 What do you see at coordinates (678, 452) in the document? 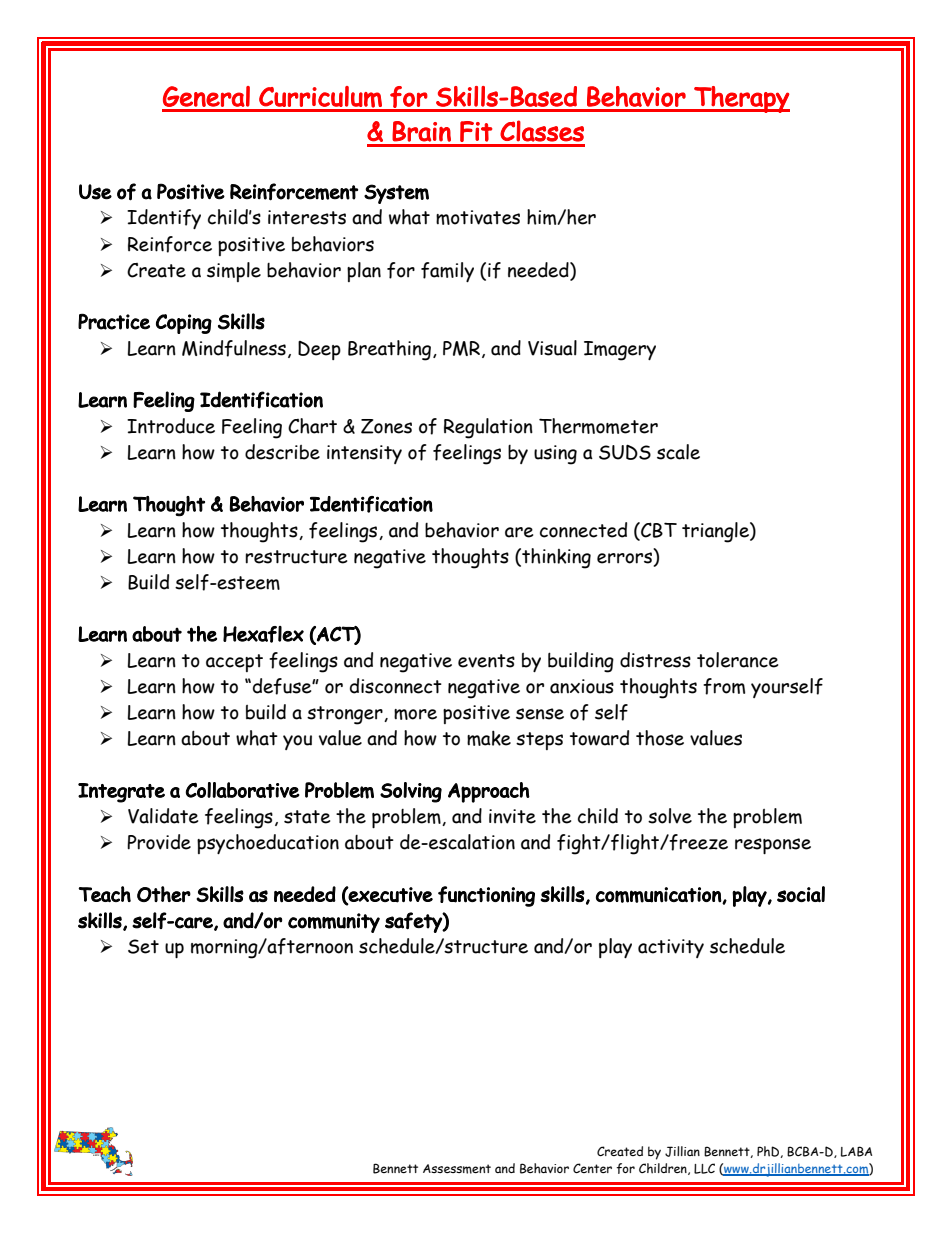
I see `scale` at bounding box center [678, 452].
